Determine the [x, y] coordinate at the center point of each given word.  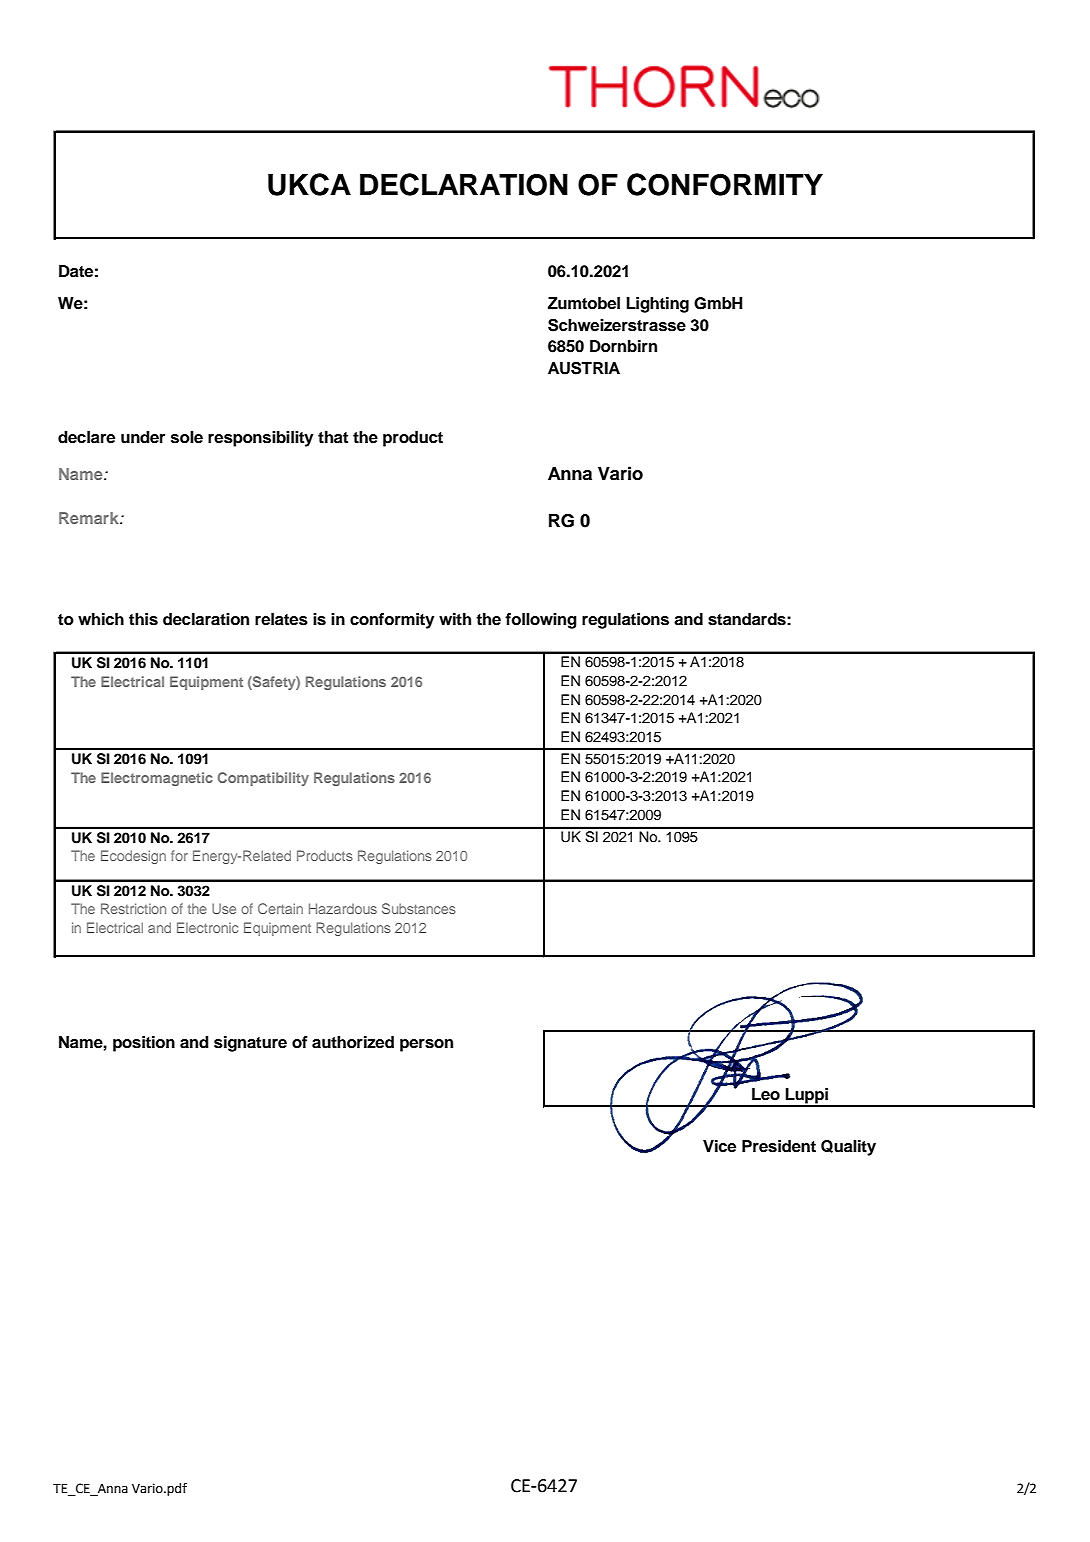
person [426, 1045]
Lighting [657, 305]
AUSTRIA [584, 368]
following [541, 621]
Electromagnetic [157, 779]
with [455, 619]
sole [187, 437]
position [144, 1044]
